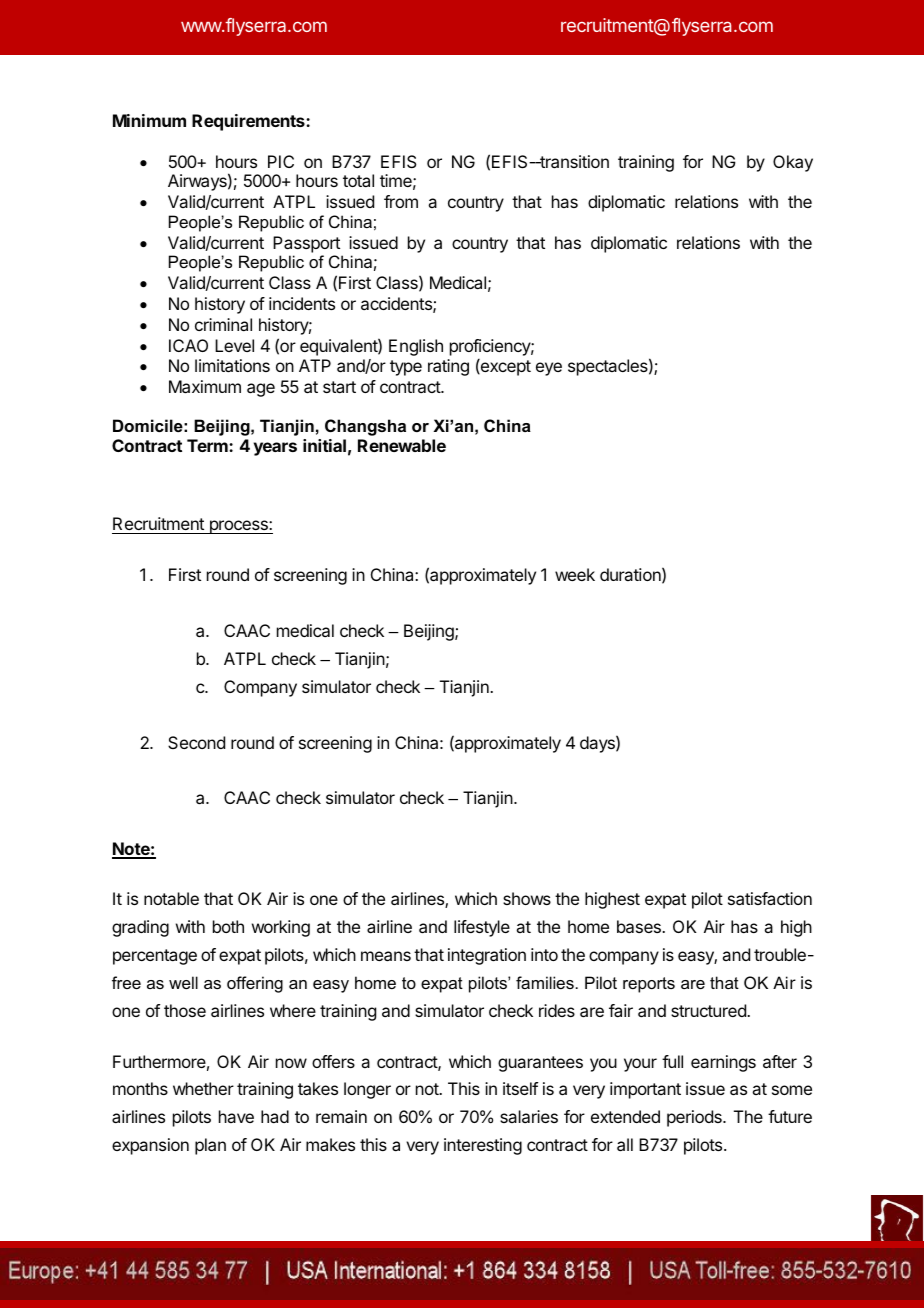 Image resolution: width=924 pixels, height=1308 pixels. Describe the element at coordinates (196, 742) in the screenshot. I see `Second` at that location.
